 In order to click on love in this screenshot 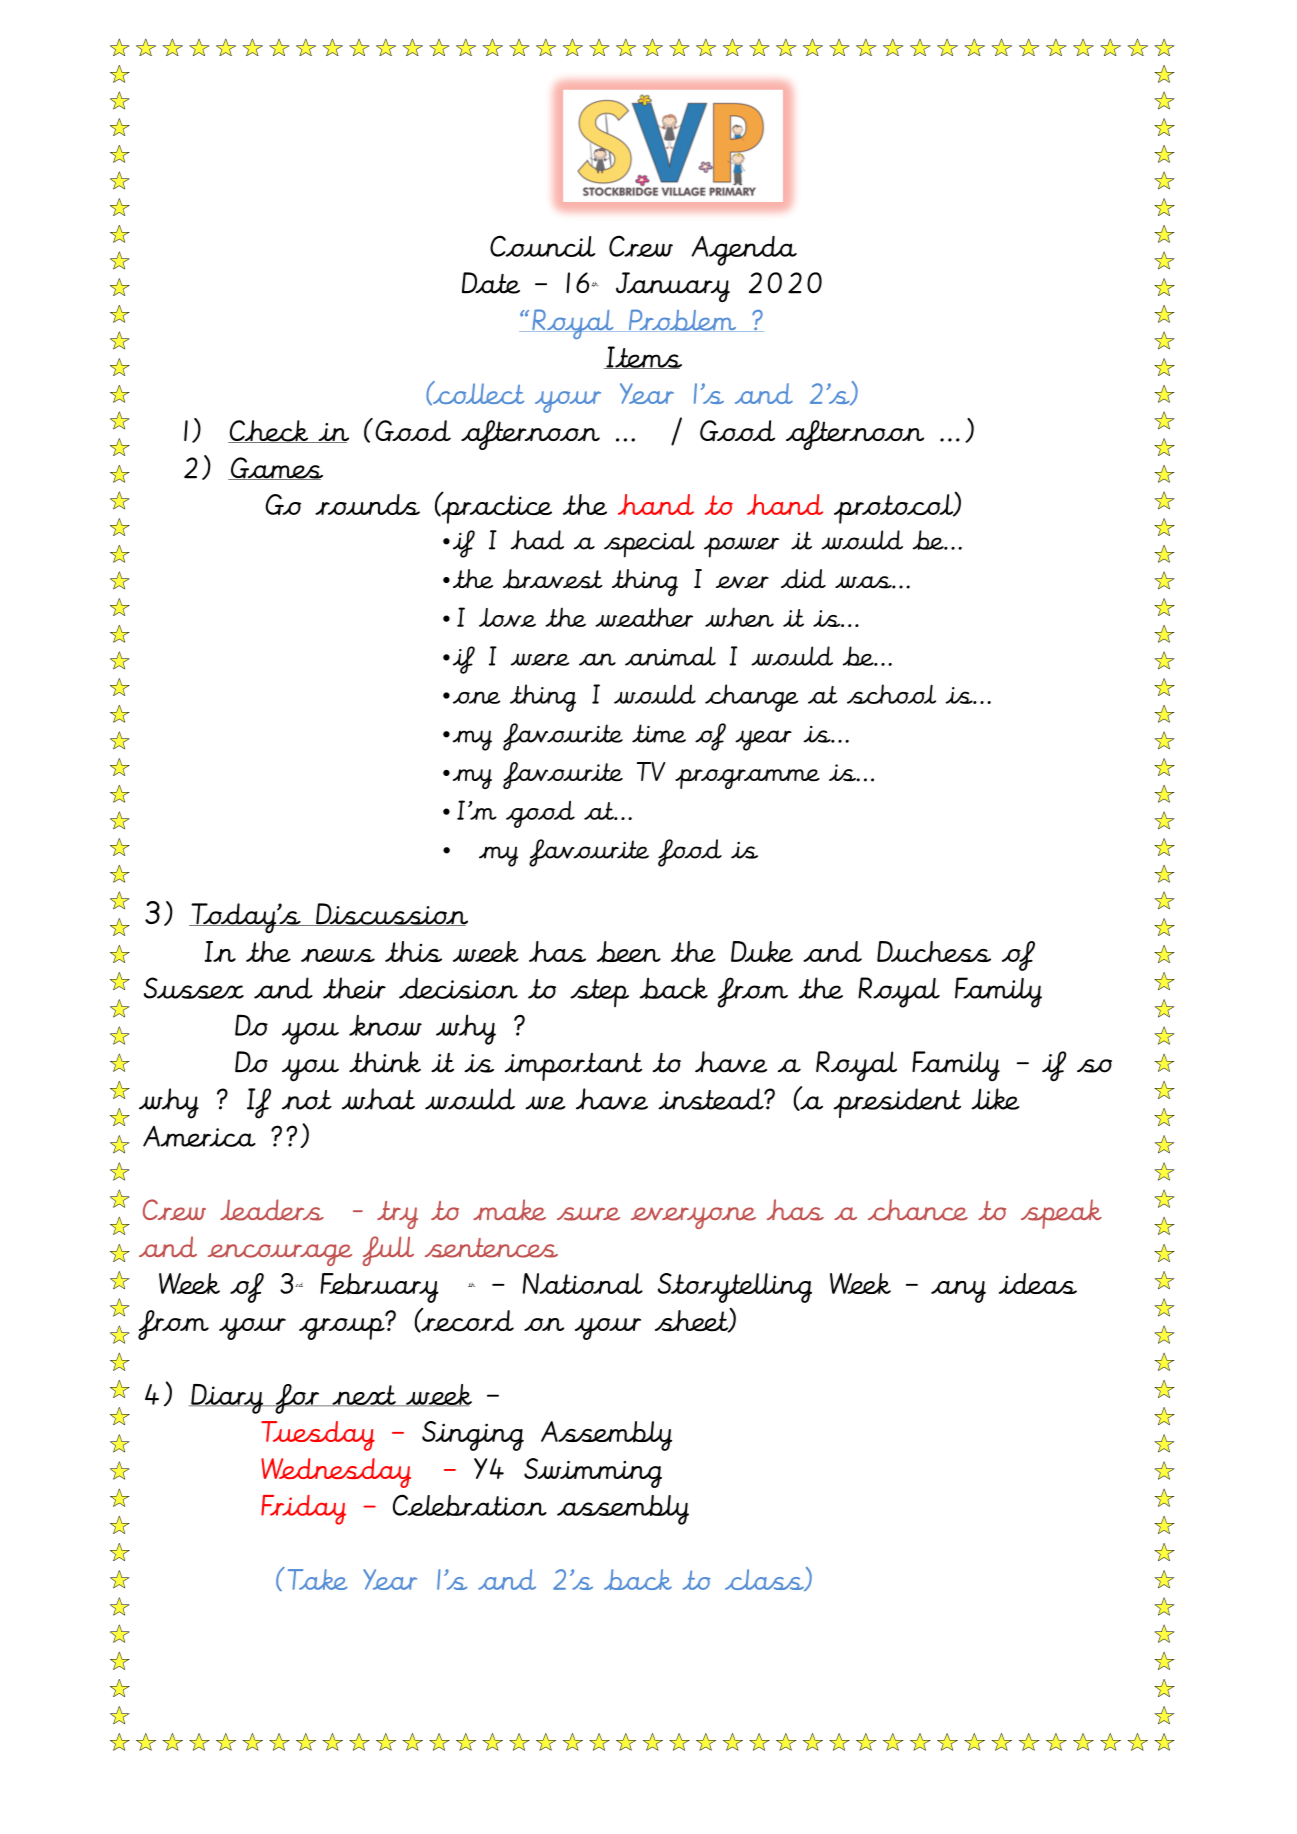, I will do `click(507, 617)`.
